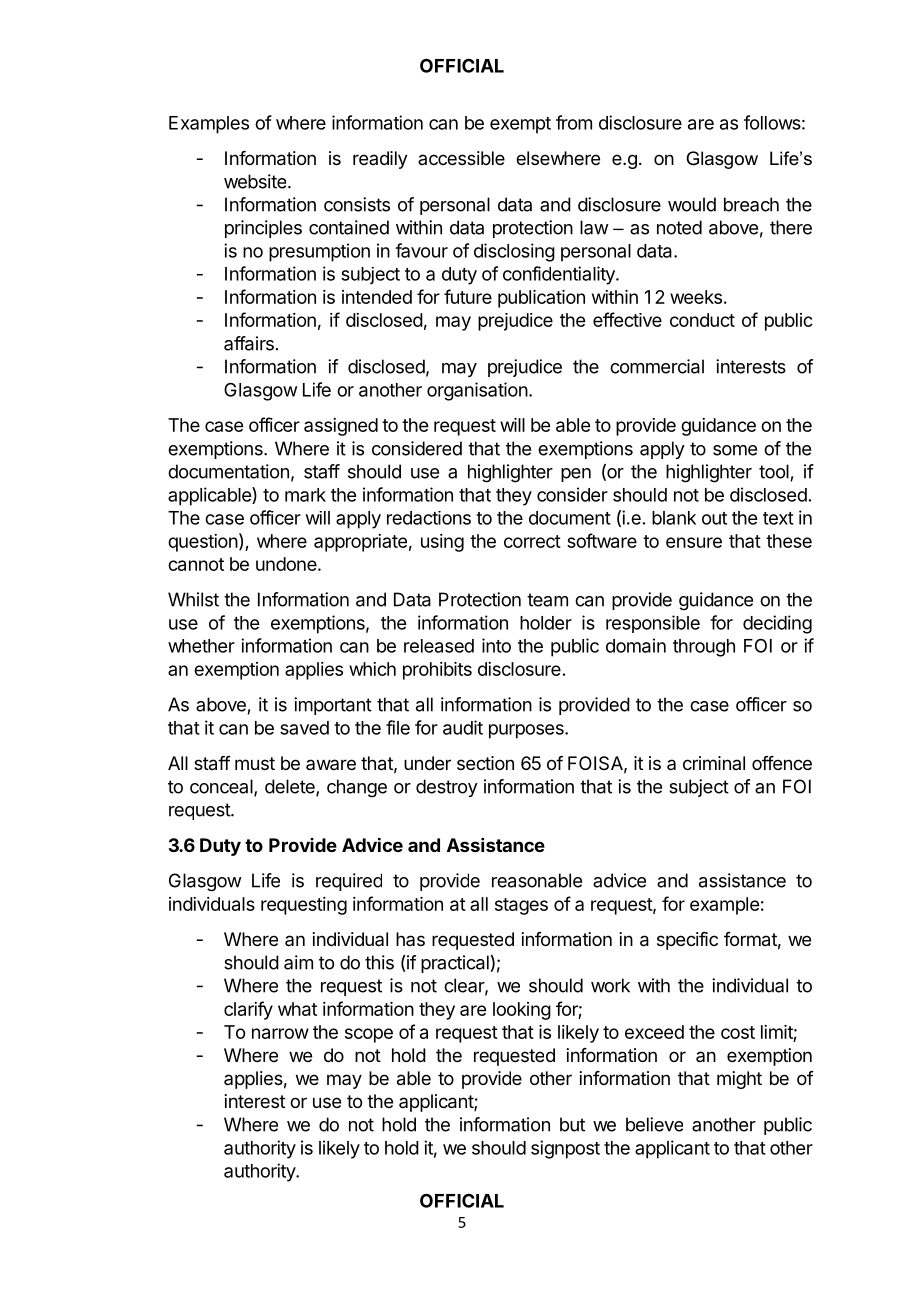 This image has width=924, height=1308. Describe the element at coordinates (255, 181) in the image. I see `website` at that location.
